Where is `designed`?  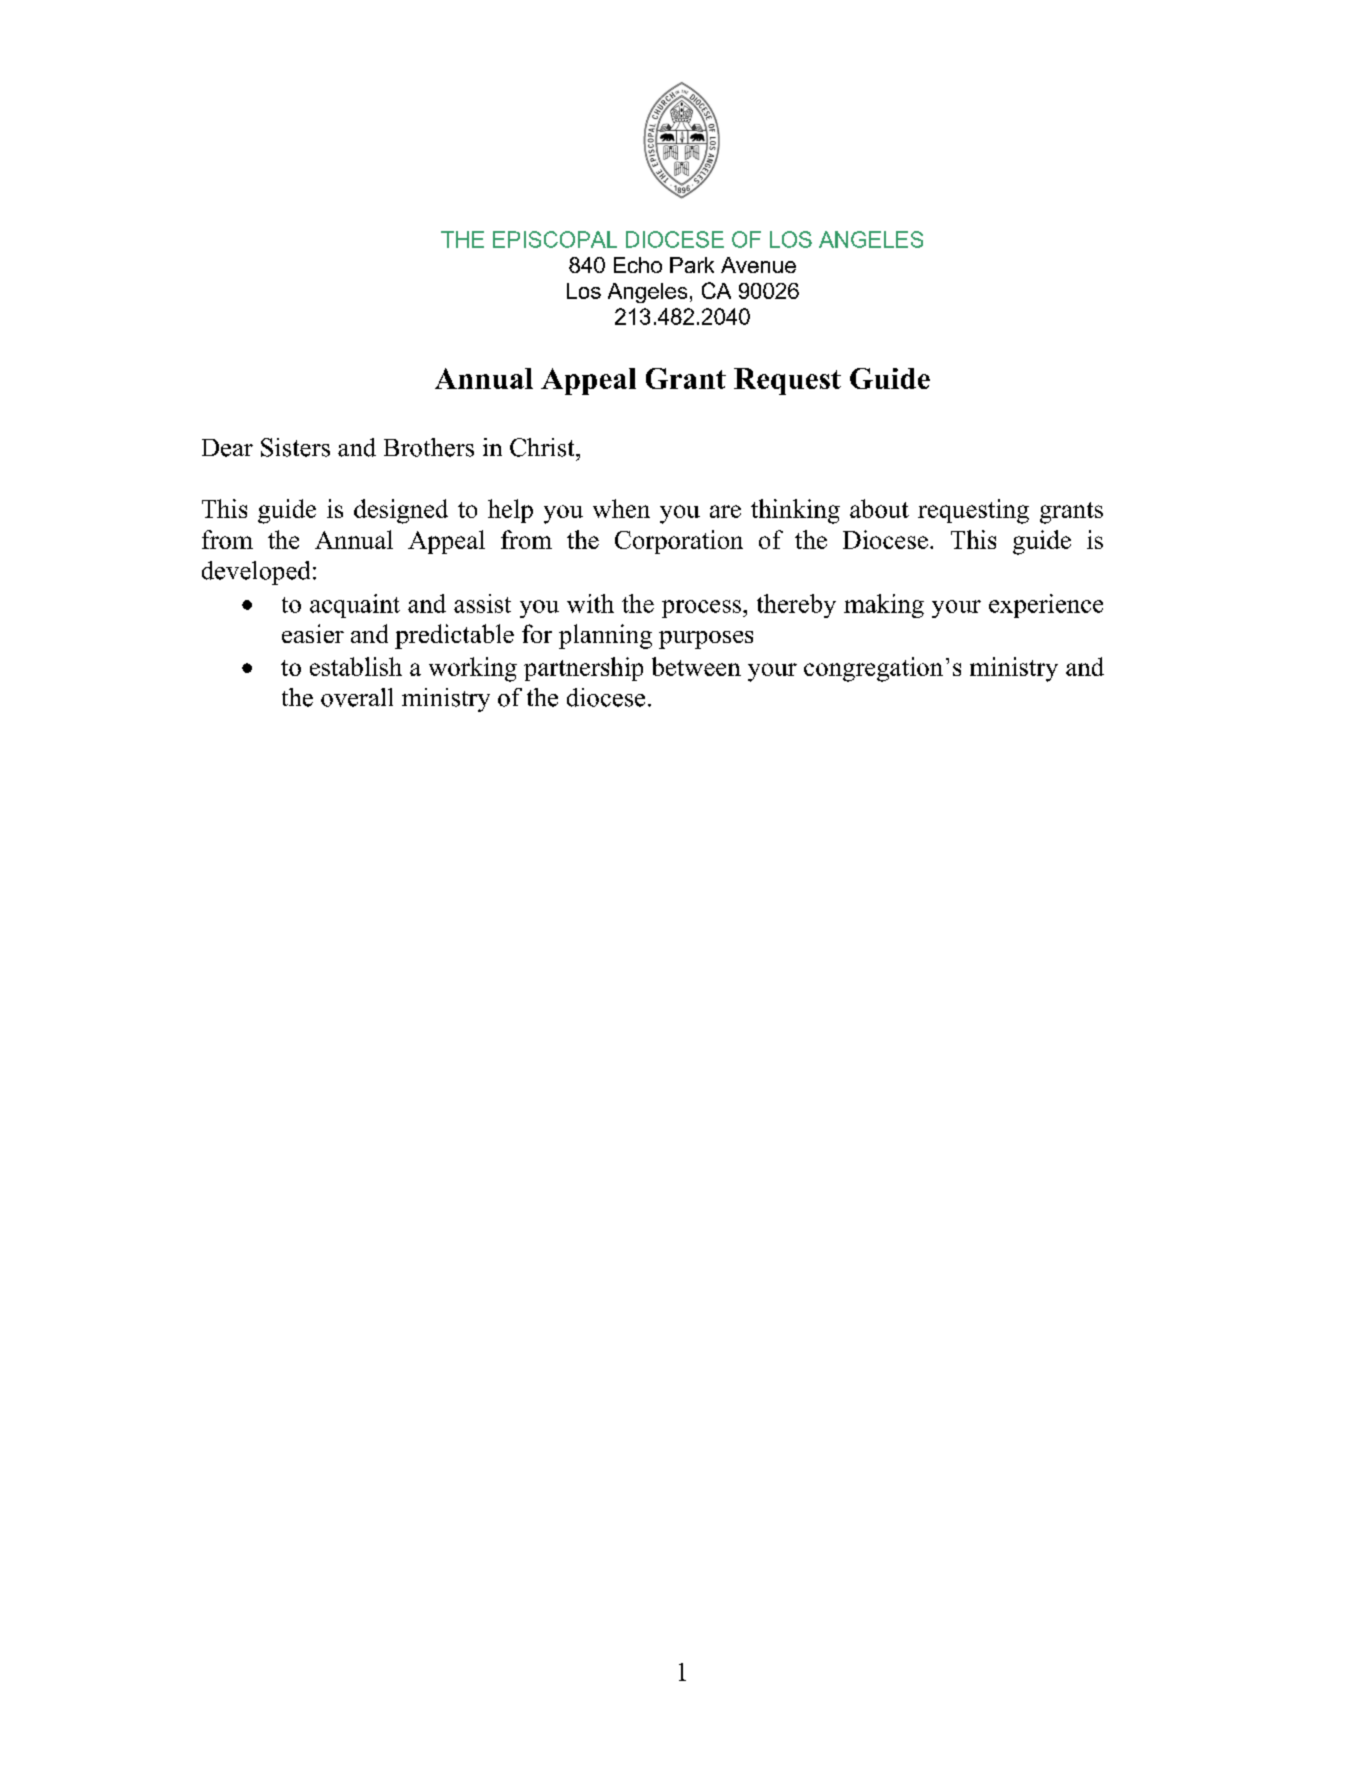
designed is located at coordinates (401, 511).
